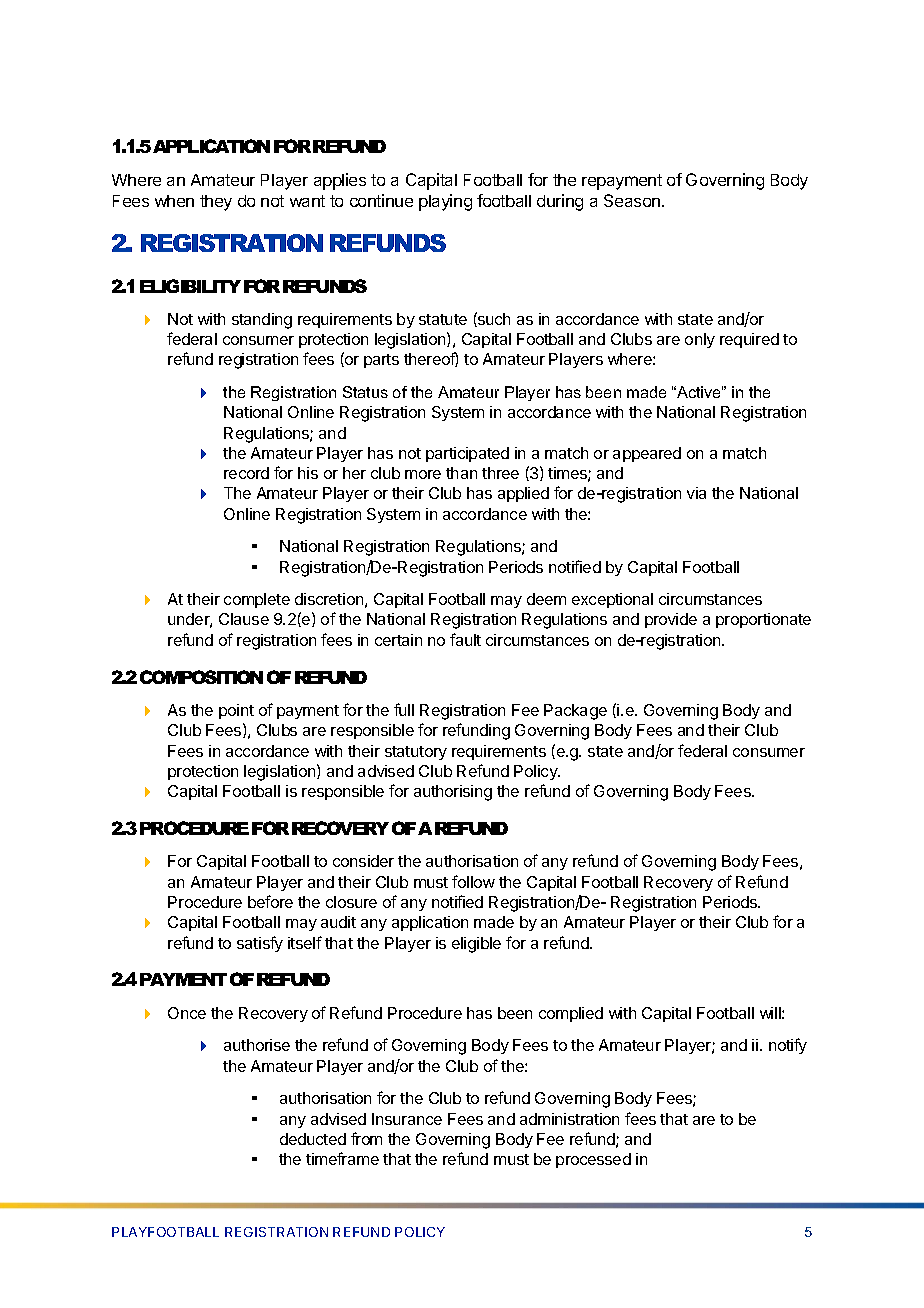 The height and width of the document is (1308, 924). I want to click on processed, so click(593, 1160).
